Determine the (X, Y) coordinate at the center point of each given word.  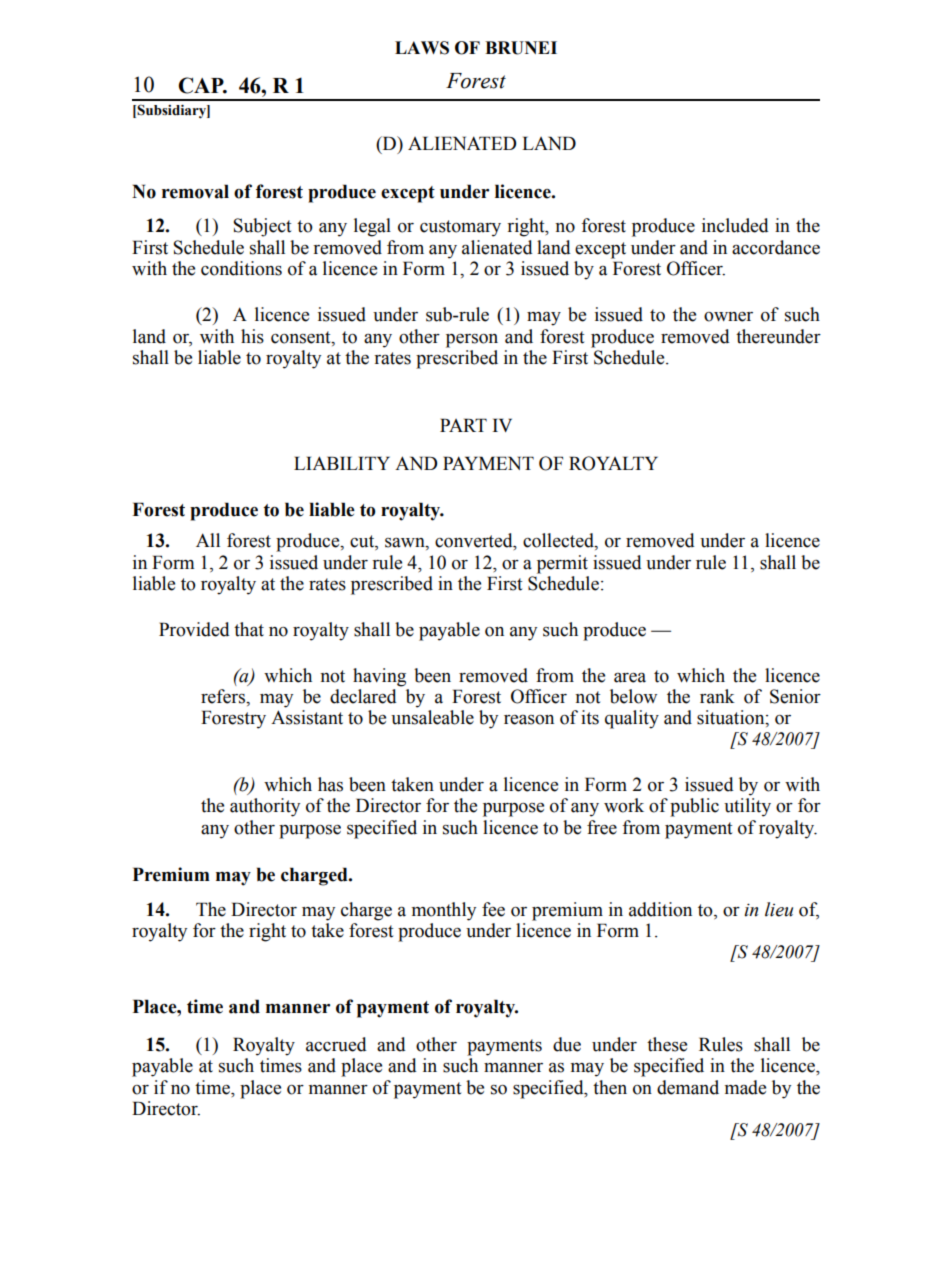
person (472, 341)
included (735, 225)
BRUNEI (521, 48)
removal (195, 191)
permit (562, 564)
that (249, 629)
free (602, 827)
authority (265, 807)
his (252, 336)
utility (747, 807)
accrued (336, 1044)
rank (717, 696)
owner (728, 317)
